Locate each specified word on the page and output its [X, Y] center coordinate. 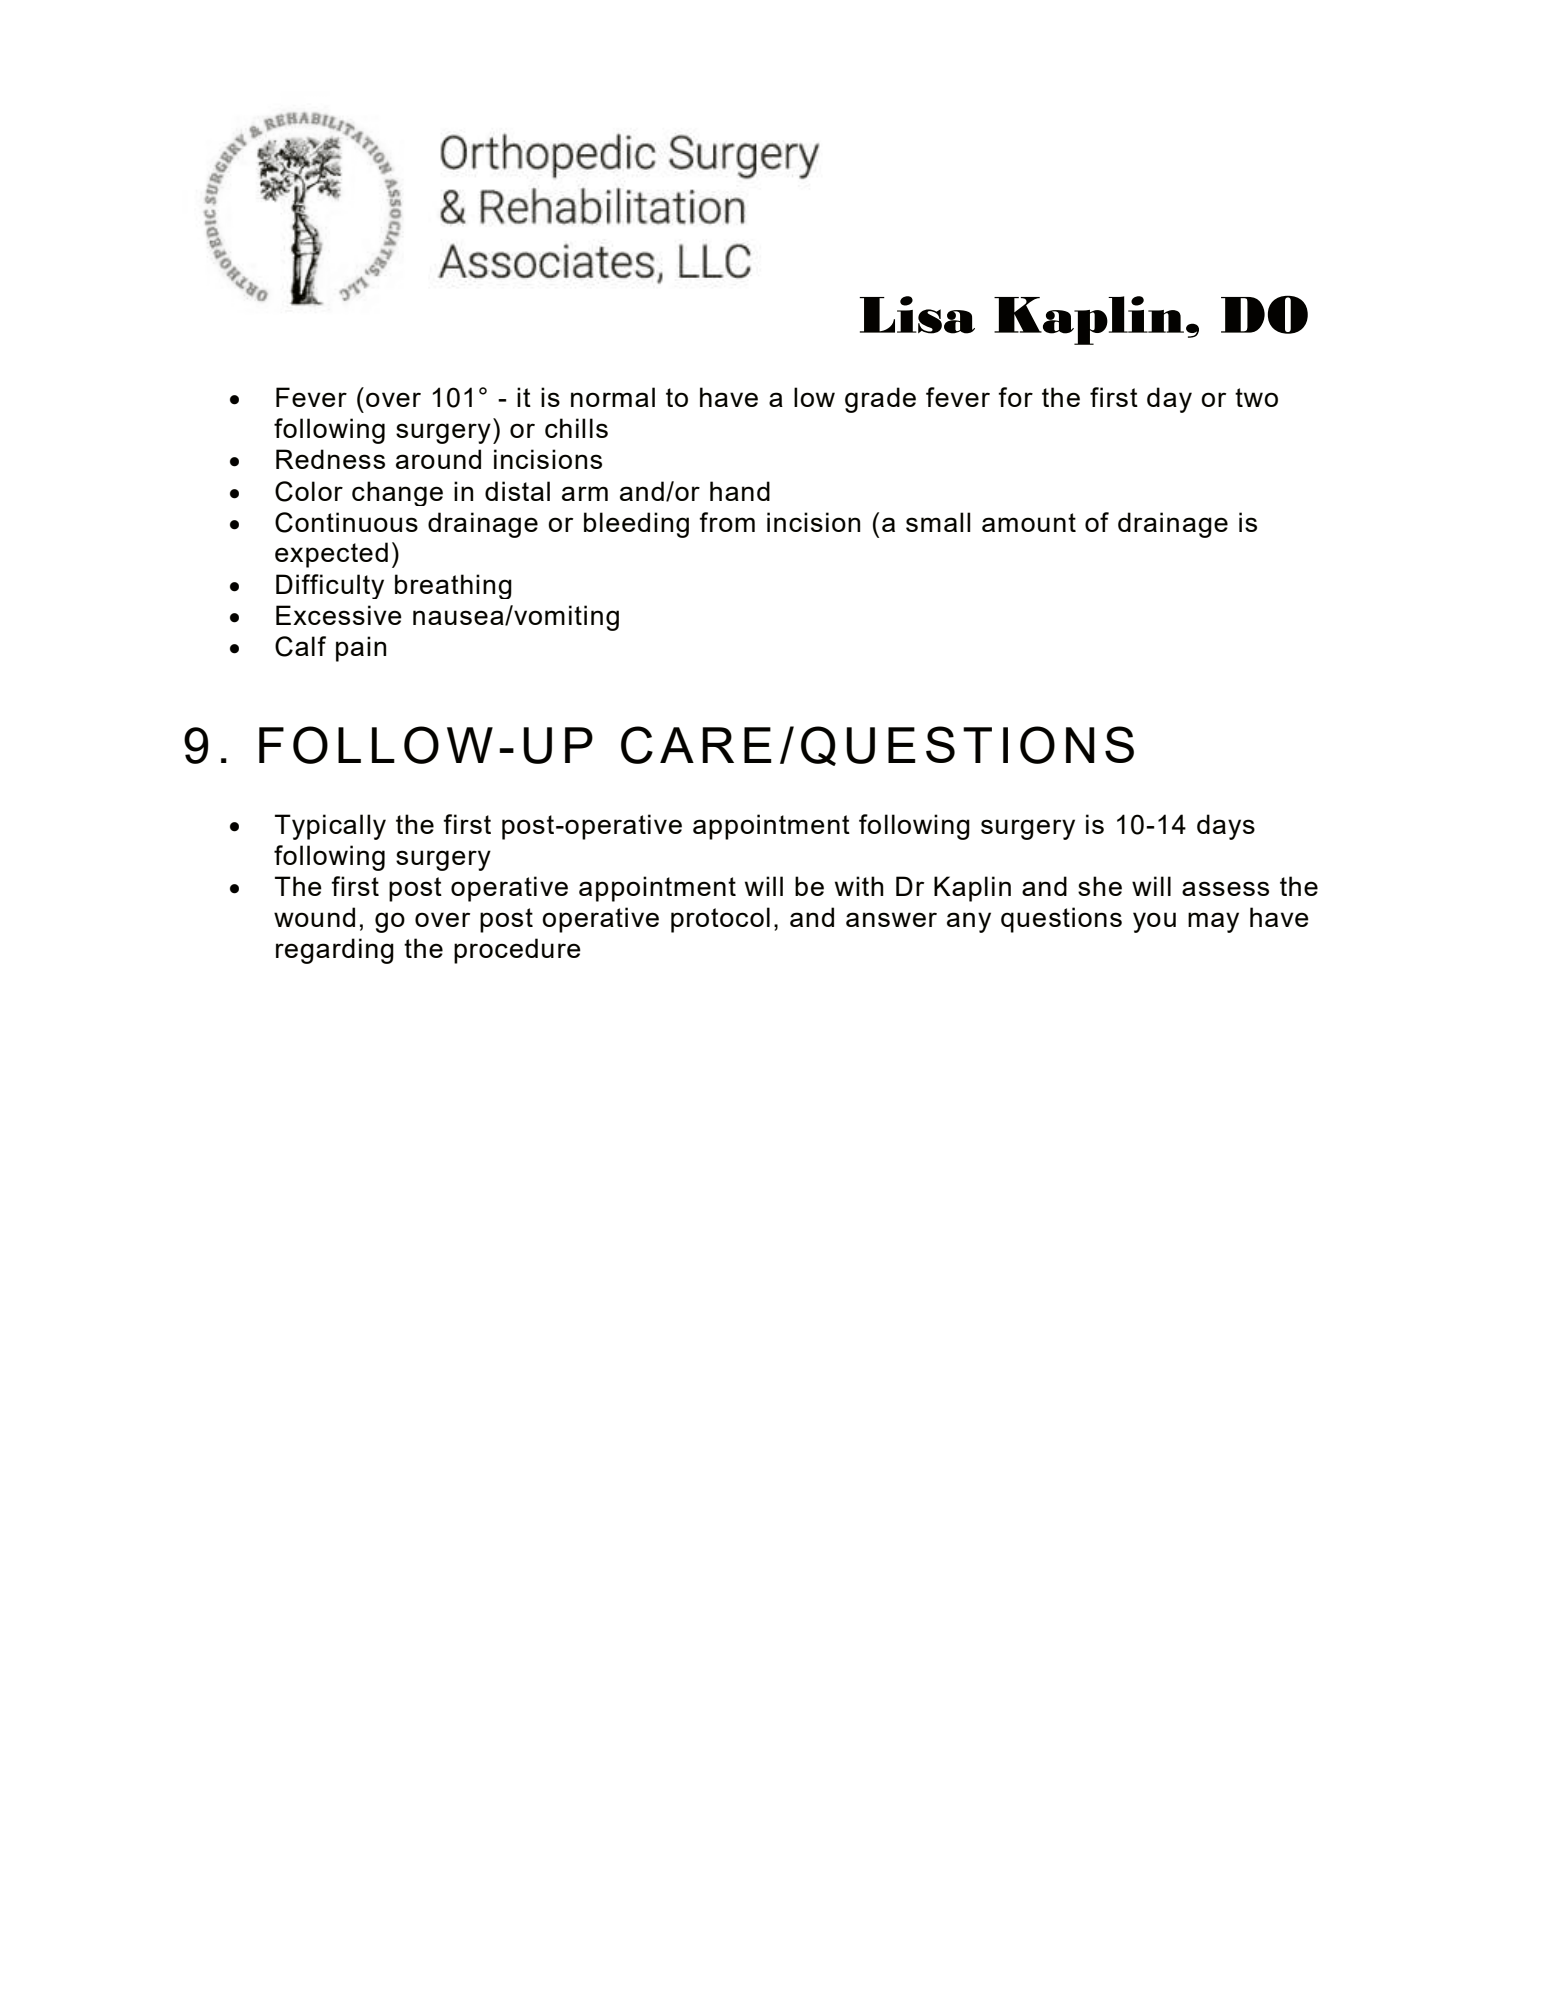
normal [613, 397]
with [859, 886]
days [1226, 827]
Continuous [346, 522]
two [1256, 397]
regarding [335, 951]
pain [361, 649]
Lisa [917, 315]
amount [1029, 522]
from [727, 522]
